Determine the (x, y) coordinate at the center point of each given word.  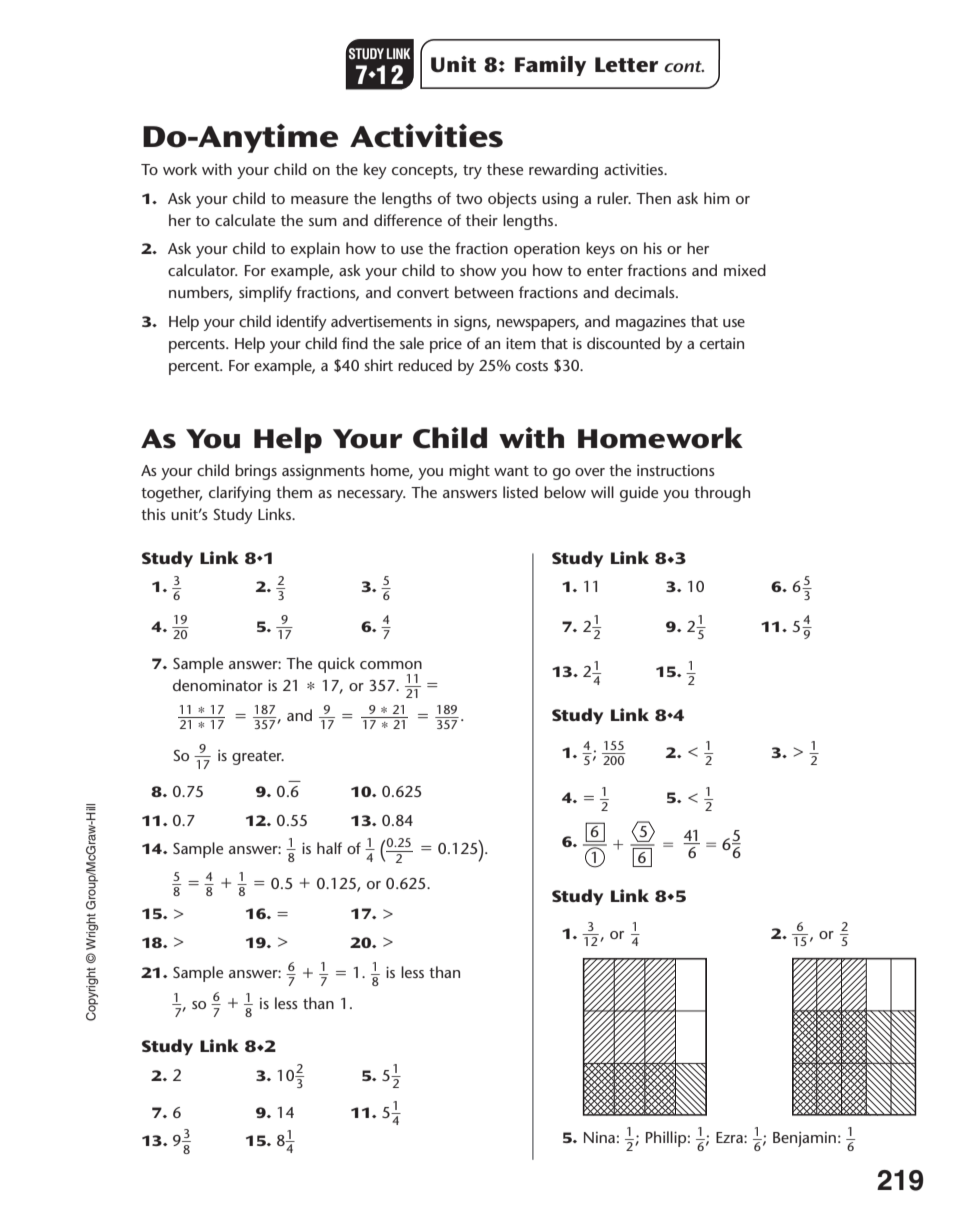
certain (722, 343)
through (722, 494)
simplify (265, 294)
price (446, 345)
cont (684, 66)
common (391, 665)
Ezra (730, 1137)
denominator (218, 685)
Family (550, 66)
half (329, 848)
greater (258, 758)
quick (336, 665)
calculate (245, 220)
